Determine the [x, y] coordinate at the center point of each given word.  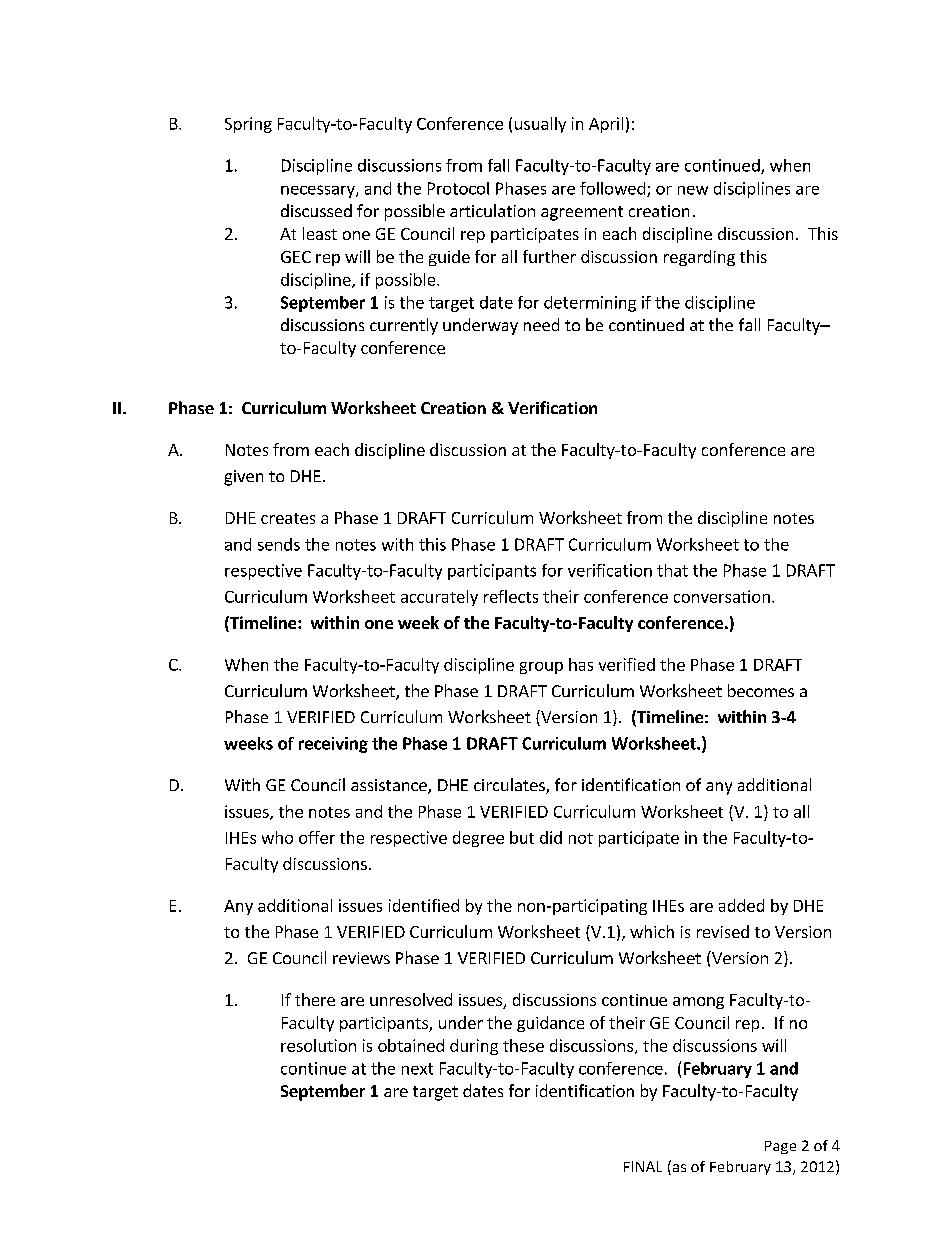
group [541, 668]
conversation [722, 596]
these [523, 1045]
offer [317, 837]
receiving [333, 745]
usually [540, 125]
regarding [699, 258]
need [541, 324]
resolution [318, 1045]
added [741, 905]
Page [780, 1147]
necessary [319, 191]
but [522, 837]
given [243, 478]
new [693, 190]
